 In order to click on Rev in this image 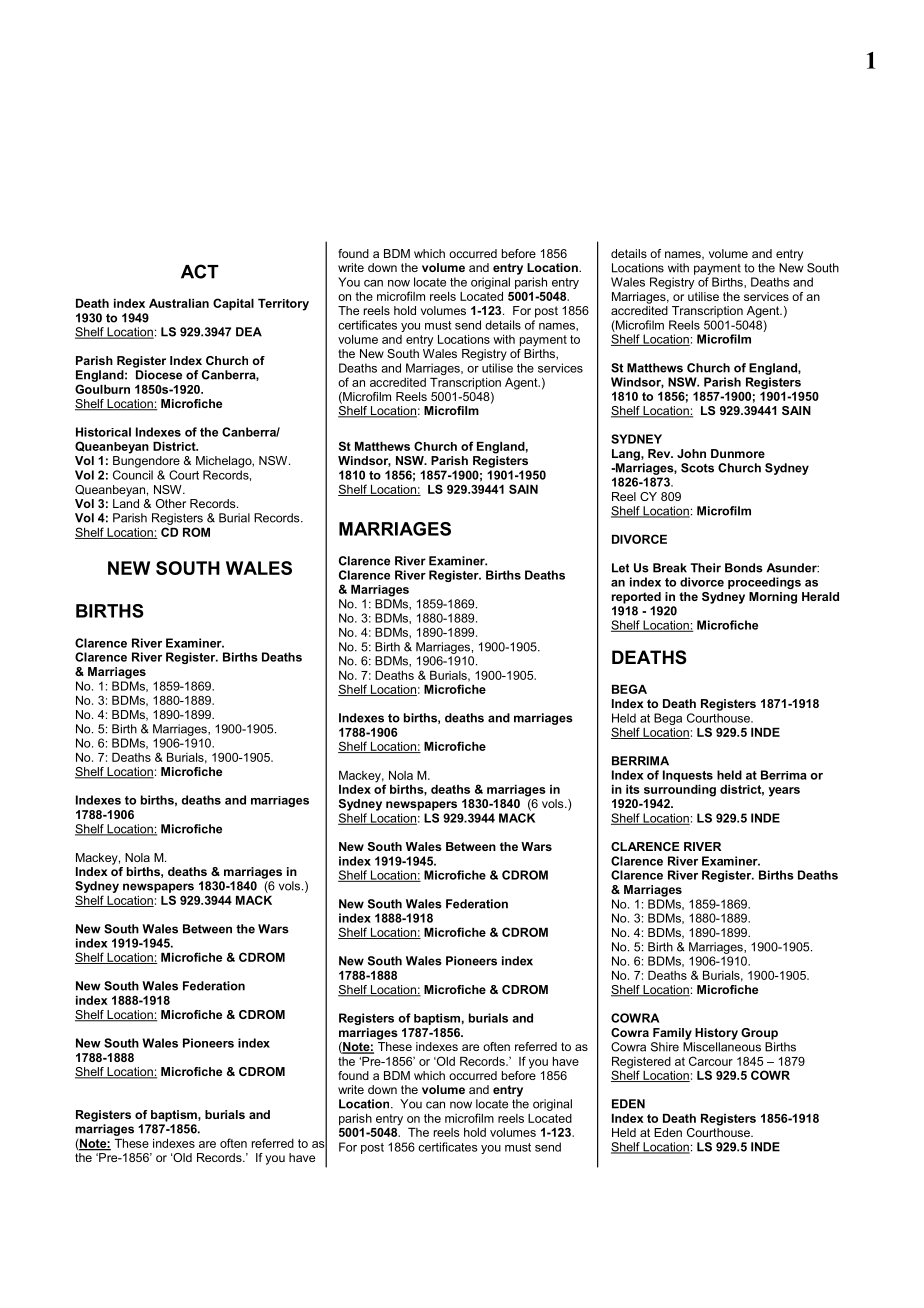, I will do `click(660, 453)`.
